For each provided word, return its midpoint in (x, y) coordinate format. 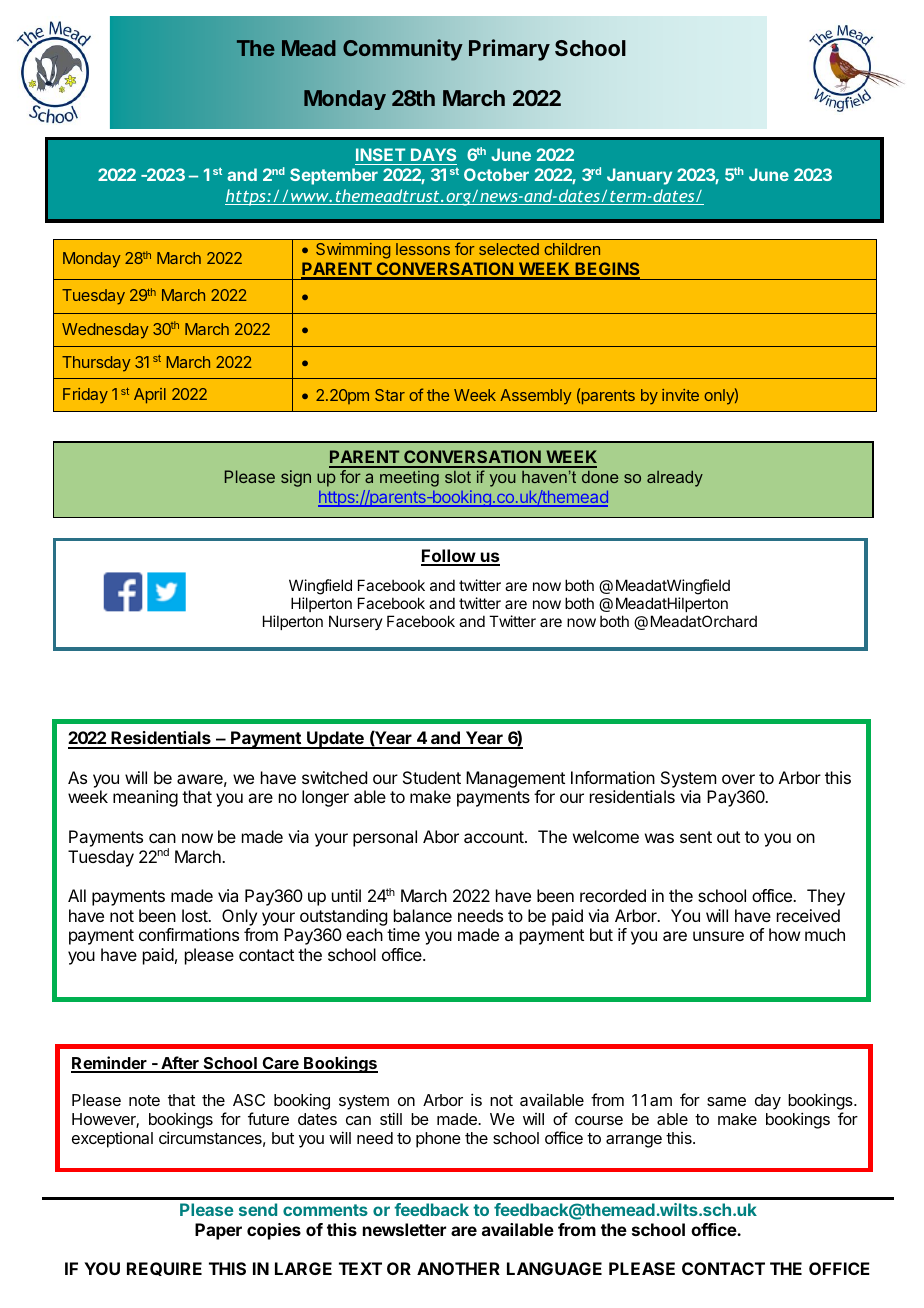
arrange (634, 1141)
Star (390, 395)
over (738, 779)
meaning (145, 798)
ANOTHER (458, 1268)
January (639, 176)
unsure (718, 936)
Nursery (356, 622)
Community (402, 50)
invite (680, 395)
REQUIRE (164, 1269)
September (334, 176)
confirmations (189, 934)
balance (423, 915)
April (150, 396)
